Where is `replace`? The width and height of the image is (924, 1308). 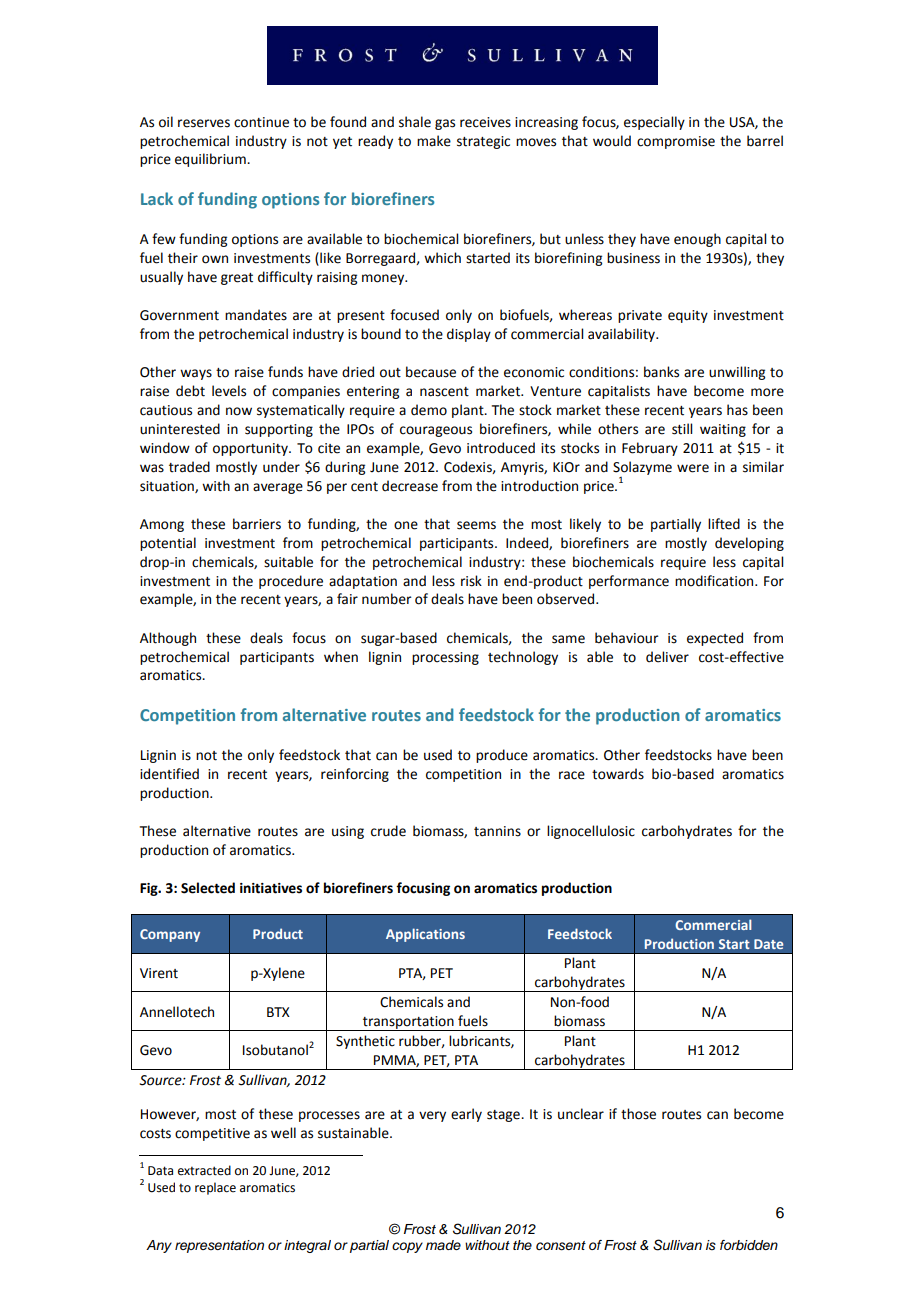 replace is located at coordinates (215, 1188).
